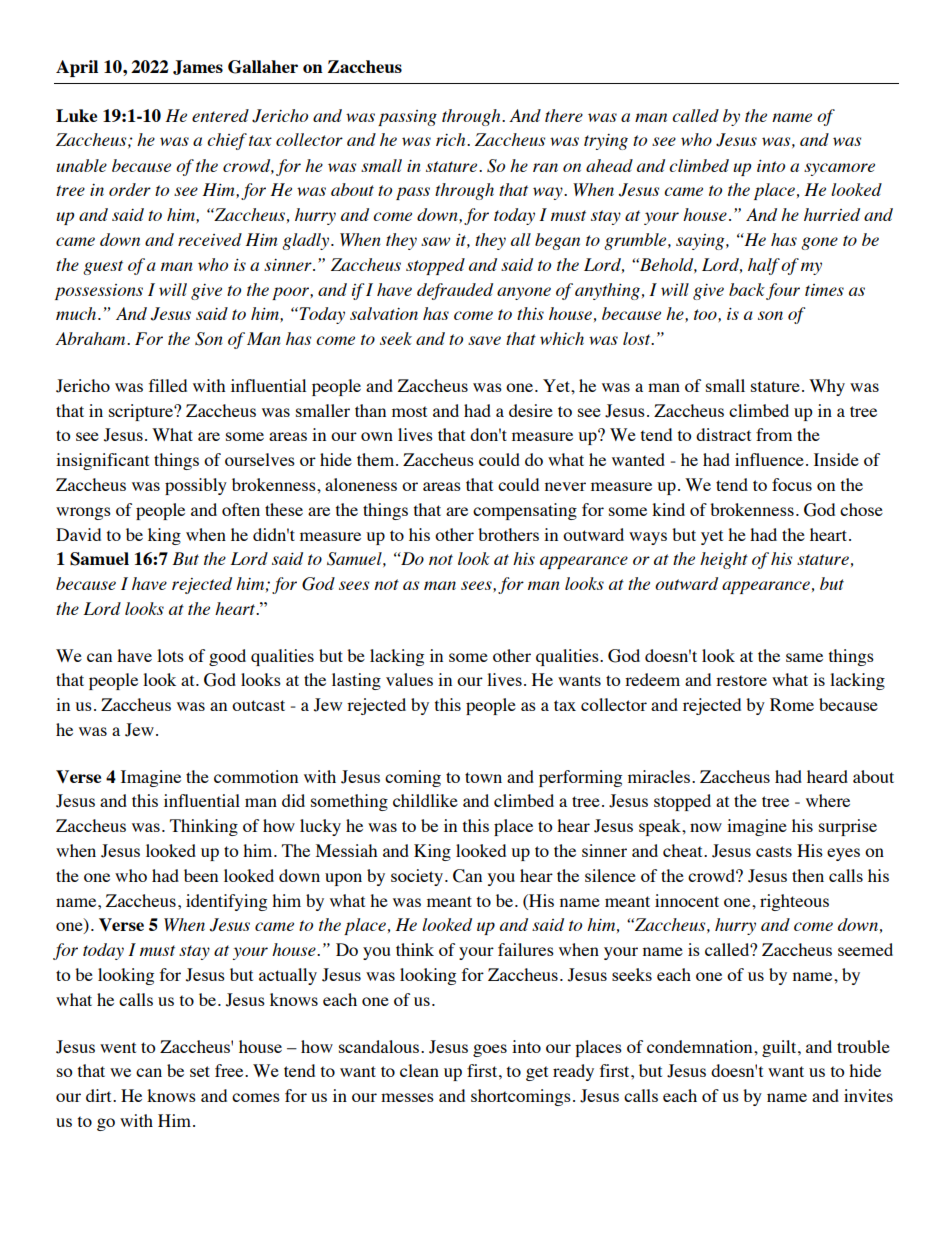 The height and width of the page is (1233, 952). Describe the element at coordinates (142, 412) in the page. I see `scripture` at that location.
